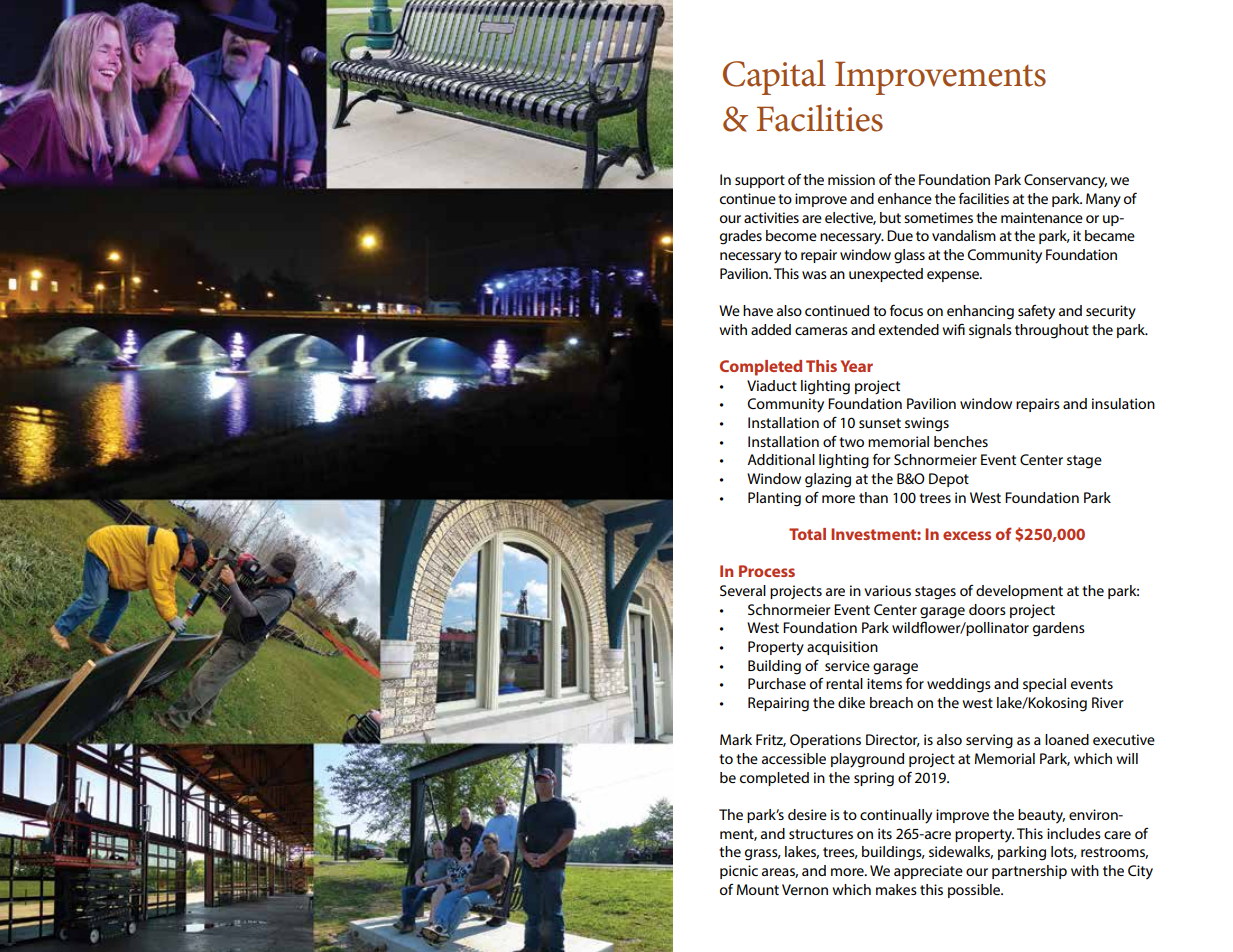 The height and width of the page is (952, 1233). Describe the element at coordinates (771, 329) in the page. I see `added` at that location.
